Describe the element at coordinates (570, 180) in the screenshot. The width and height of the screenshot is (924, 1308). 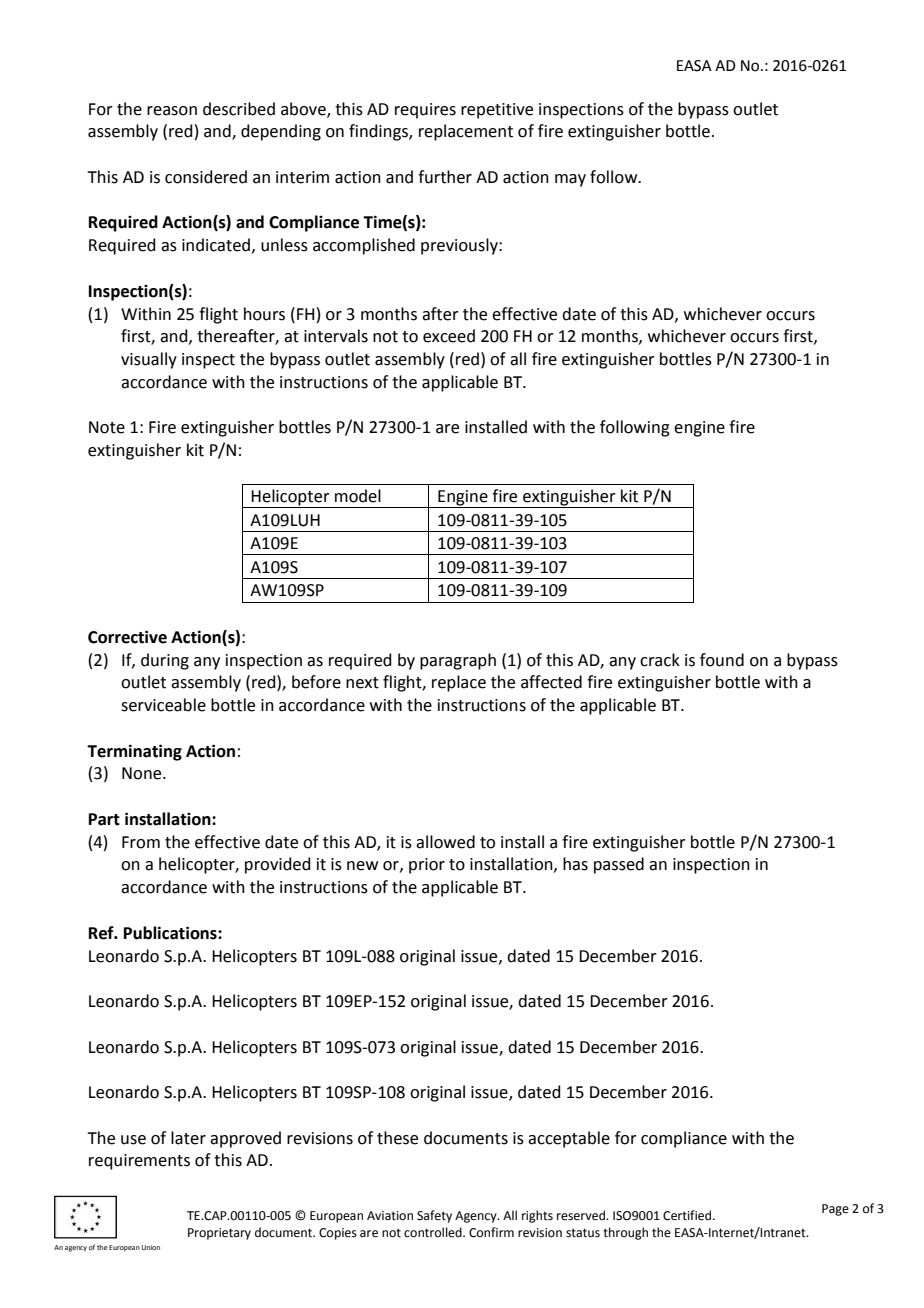
I see `may` at that location.
